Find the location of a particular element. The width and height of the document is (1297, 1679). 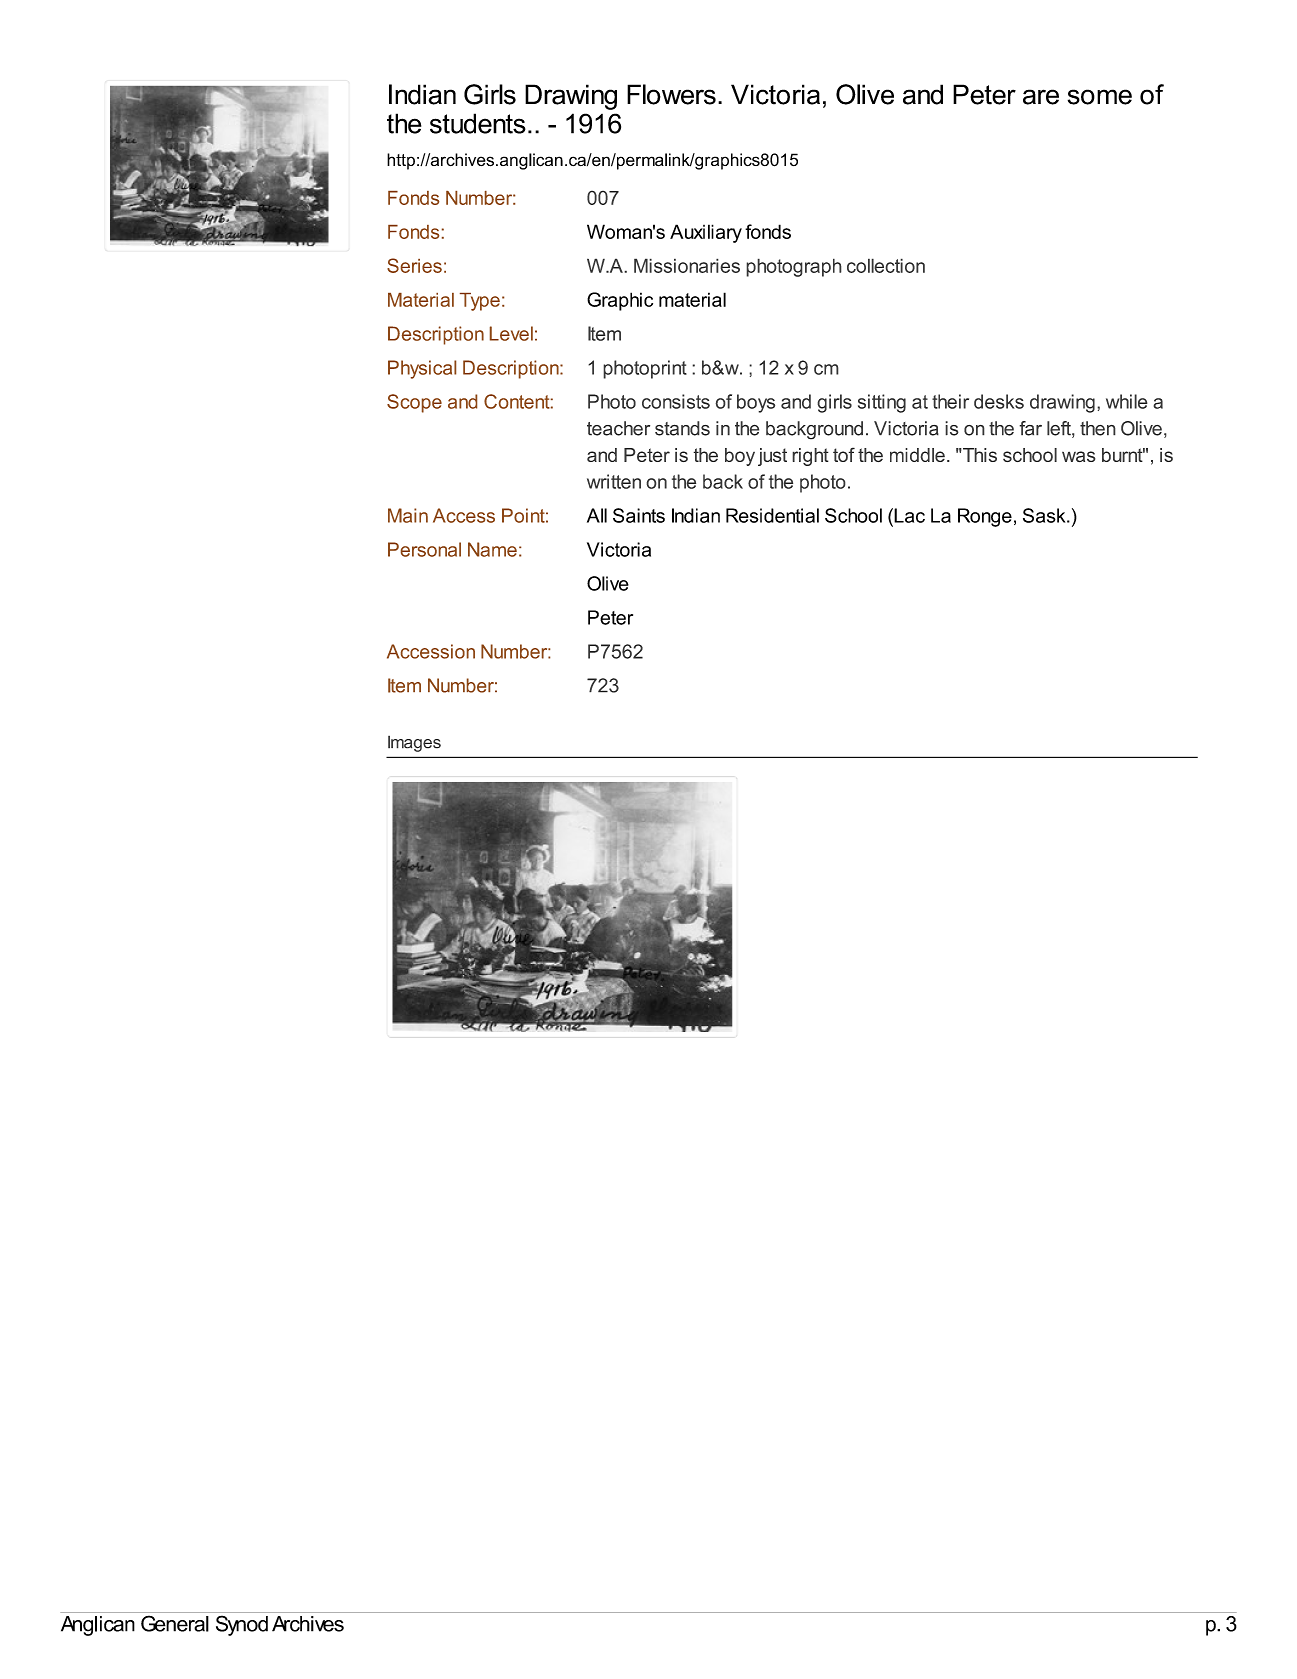

This is located at coordinates (979, 455).
